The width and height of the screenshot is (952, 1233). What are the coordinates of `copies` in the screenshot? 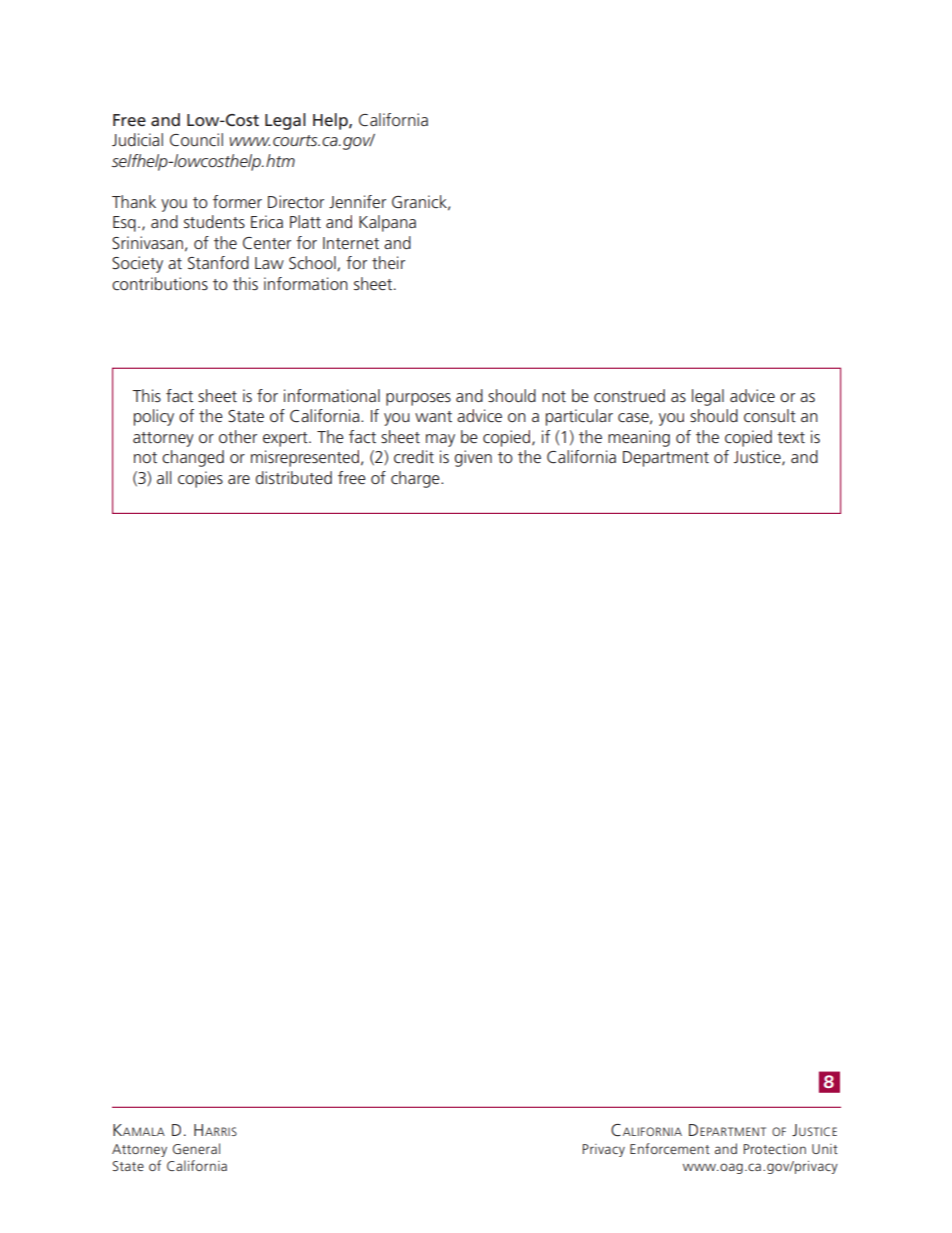 It's located at (200, 479).
